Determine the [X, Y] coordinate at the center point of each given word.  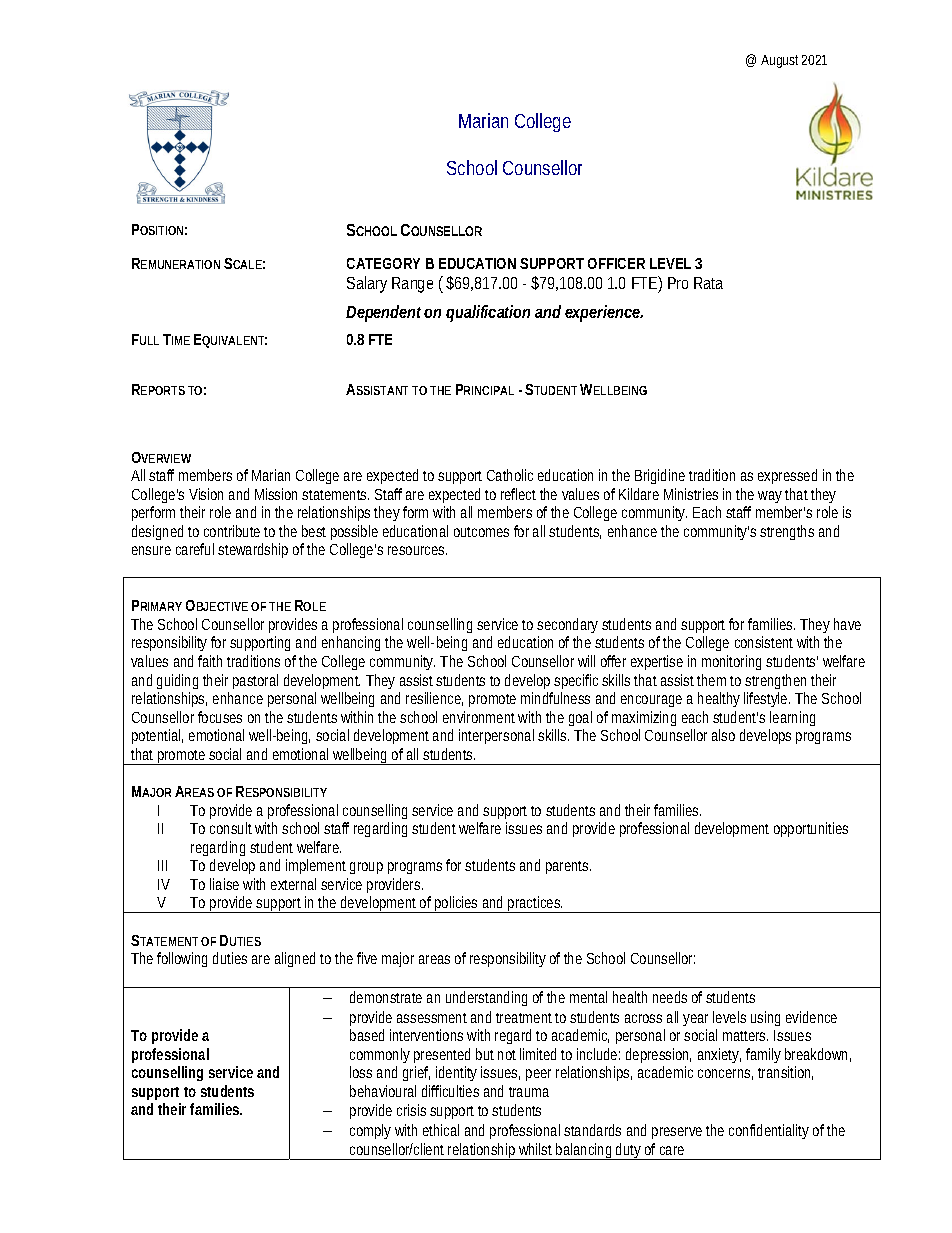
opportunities [811, 829]
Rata [708, 283]
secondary [567, 627]
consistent [764, 642]
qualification [488, 313]
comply [370, 1131]
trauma [529, 1092]
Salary [367, 284]
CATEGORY [383, 263]
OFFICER [616, 263]
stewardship [253, 550]
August [779, 61]
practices [535, 904]
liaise [224, 884]
